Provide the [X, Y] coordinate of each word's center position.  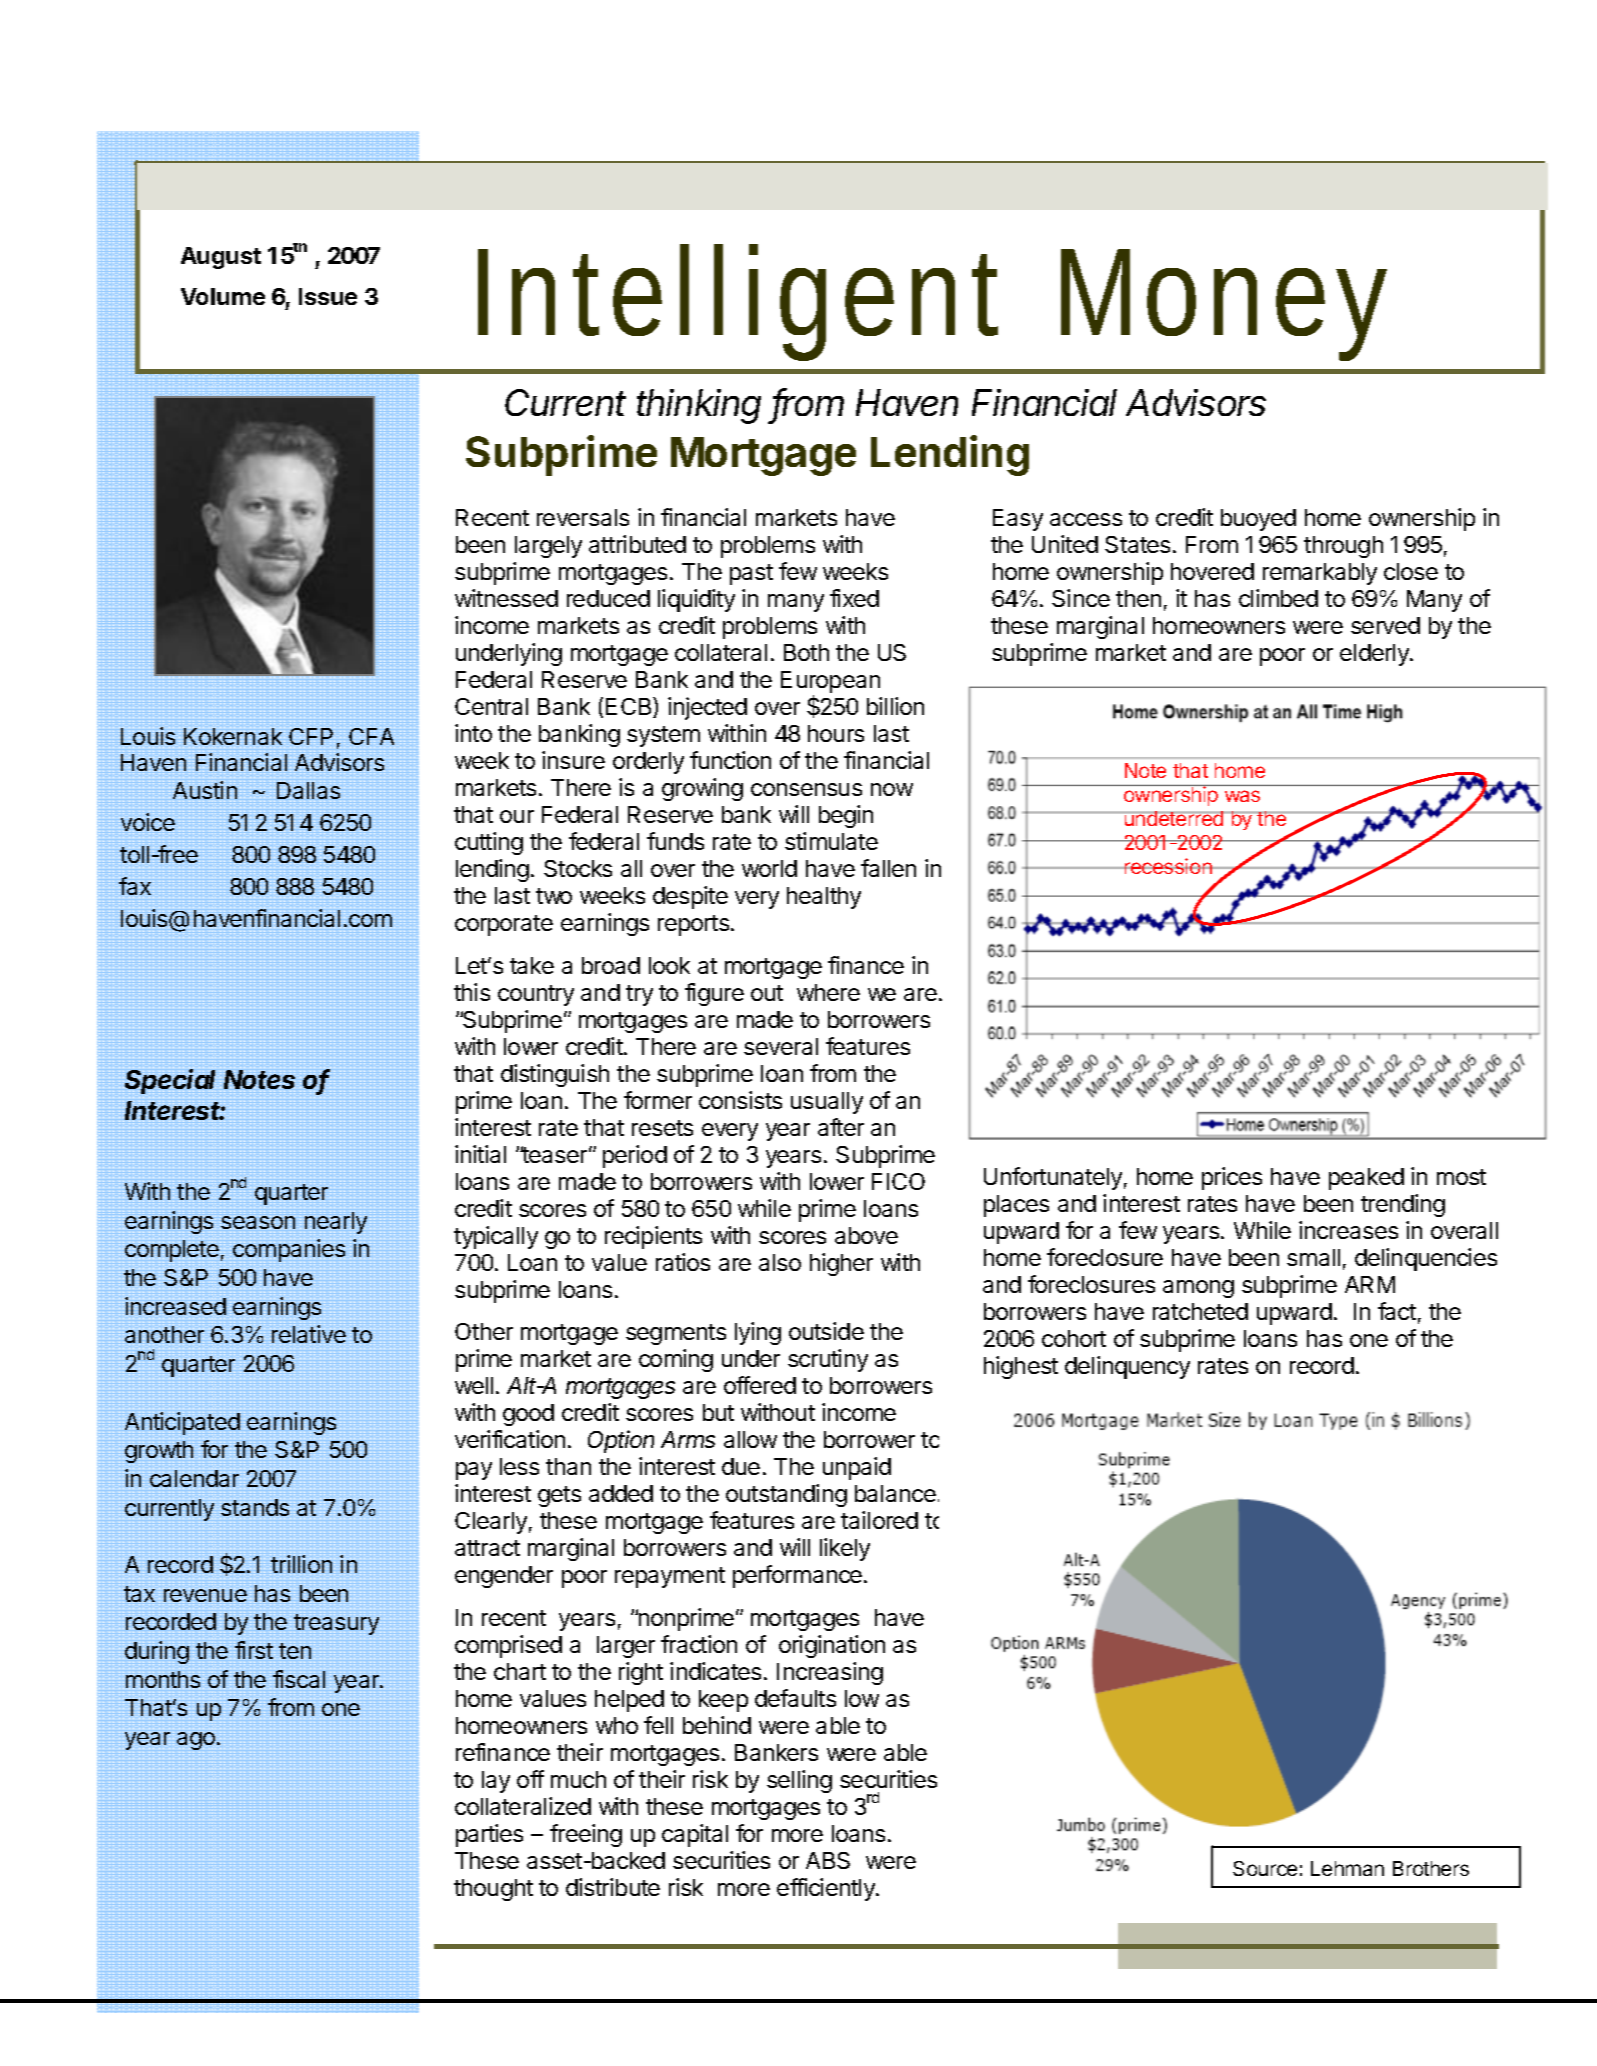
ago [196, 1742]
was [1242, 796]
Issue [328, 296]
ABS [828, 1860]
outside [826, 1331]
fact [1397, 1311]
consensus [806, 789]
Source [1265, 1868]
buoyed [1258, 520]
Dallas [308, 791]
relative [309, 1334]
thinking [699, 406]
